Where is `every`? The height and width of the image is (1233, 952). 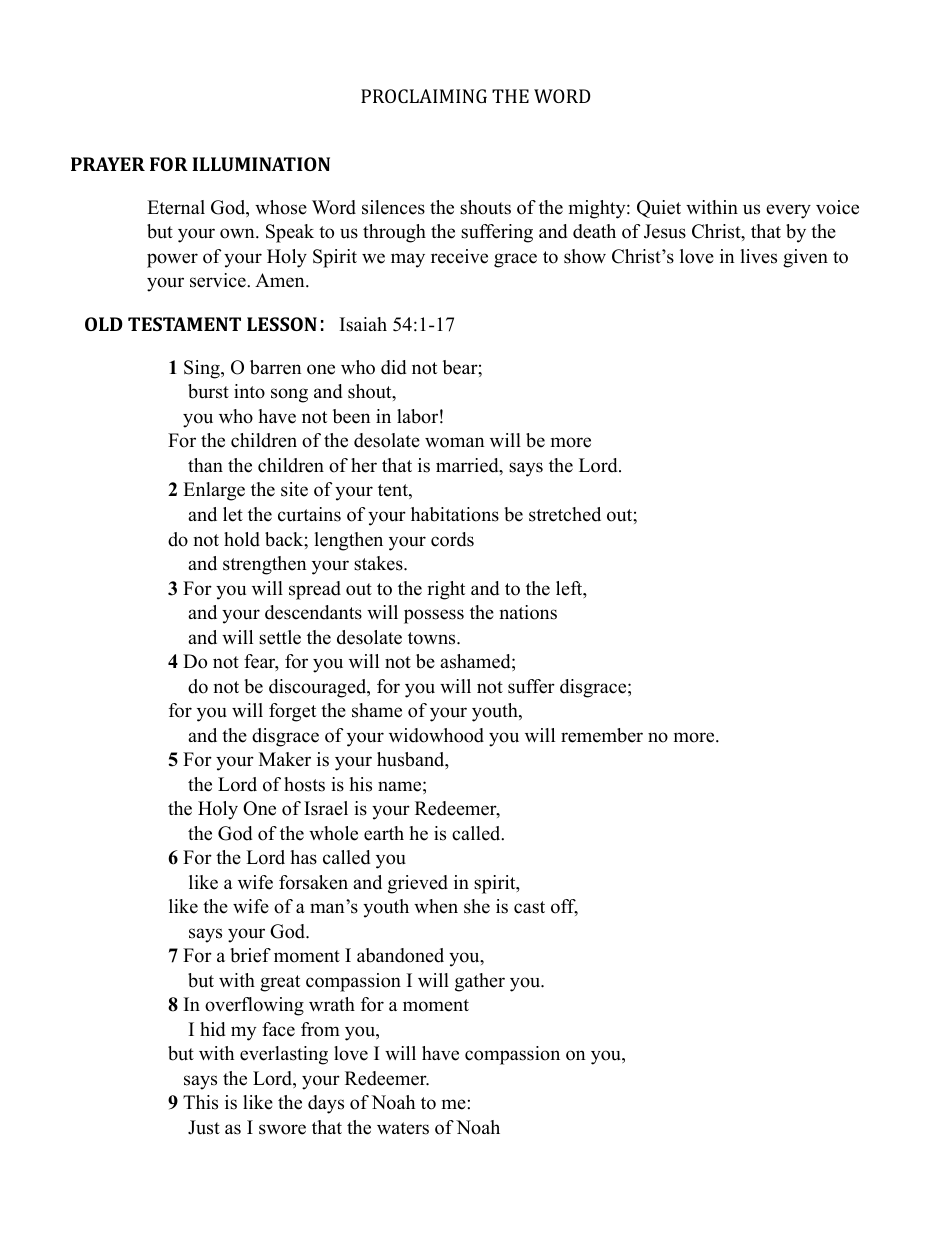 every is located at coordinates (788, 211).
